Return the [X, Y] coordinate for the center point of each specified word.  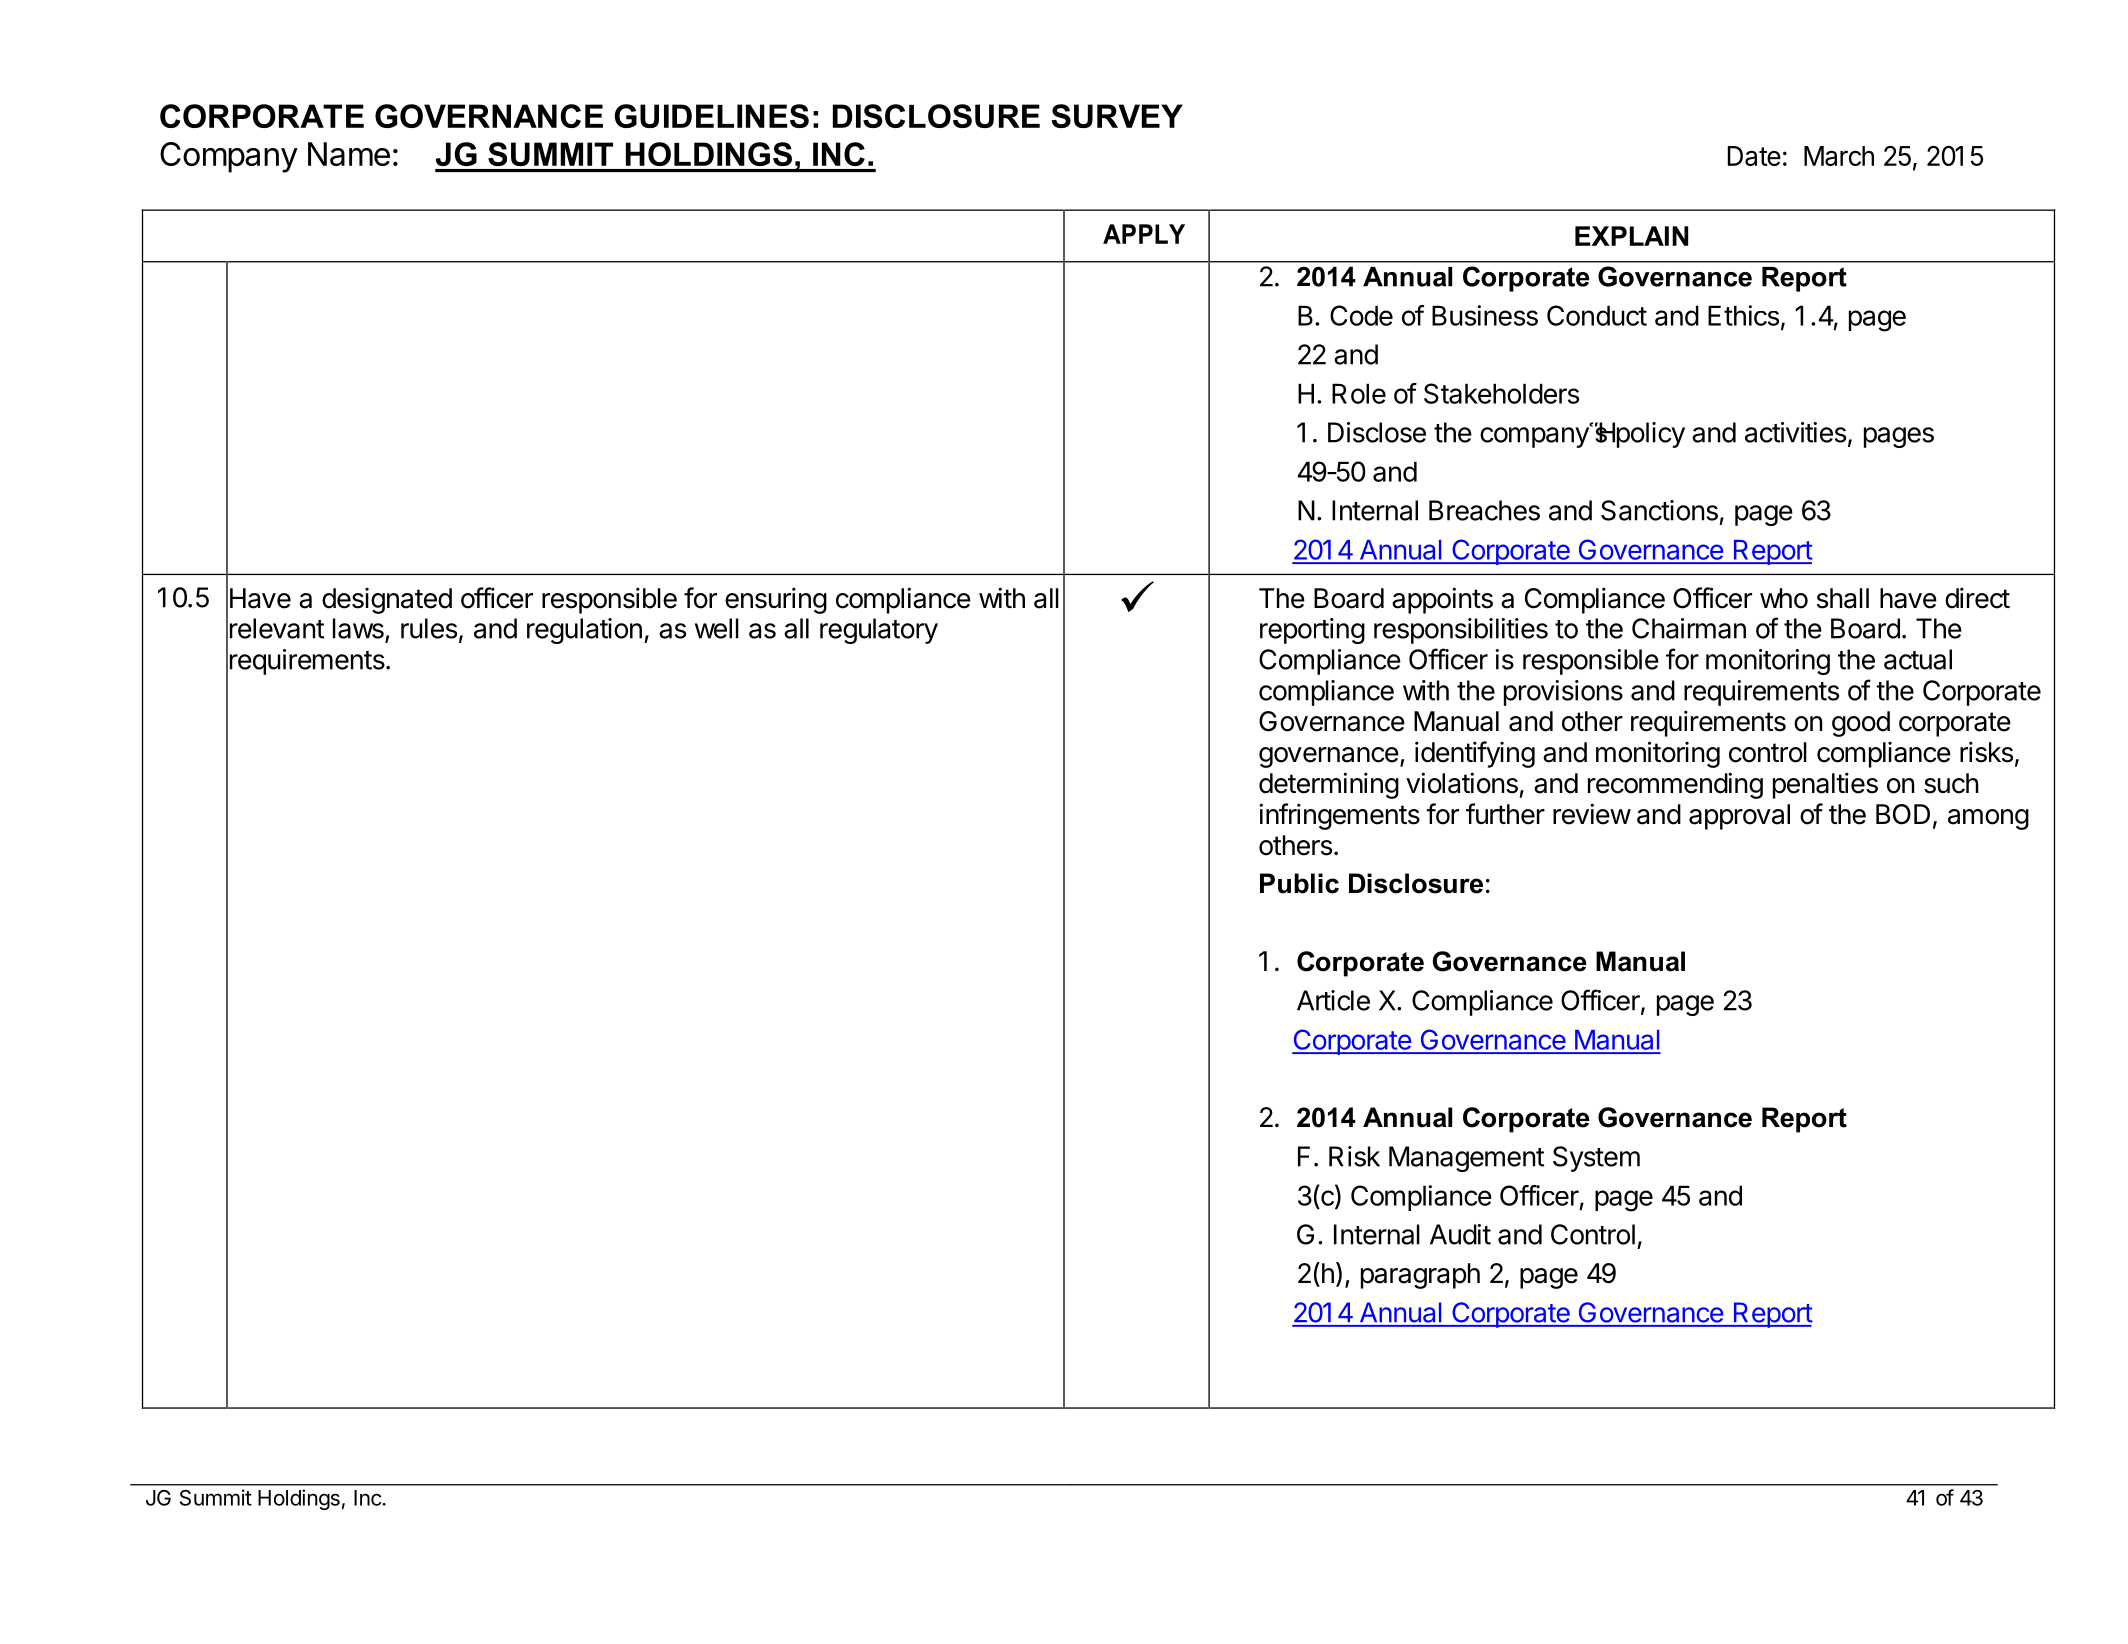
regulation [584, 631]
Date [1754, 156]
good [1861, 724]
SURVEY [1117, 116]
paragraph [1420, 1276]
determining [1329, 785]
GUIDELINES [712, 116]
